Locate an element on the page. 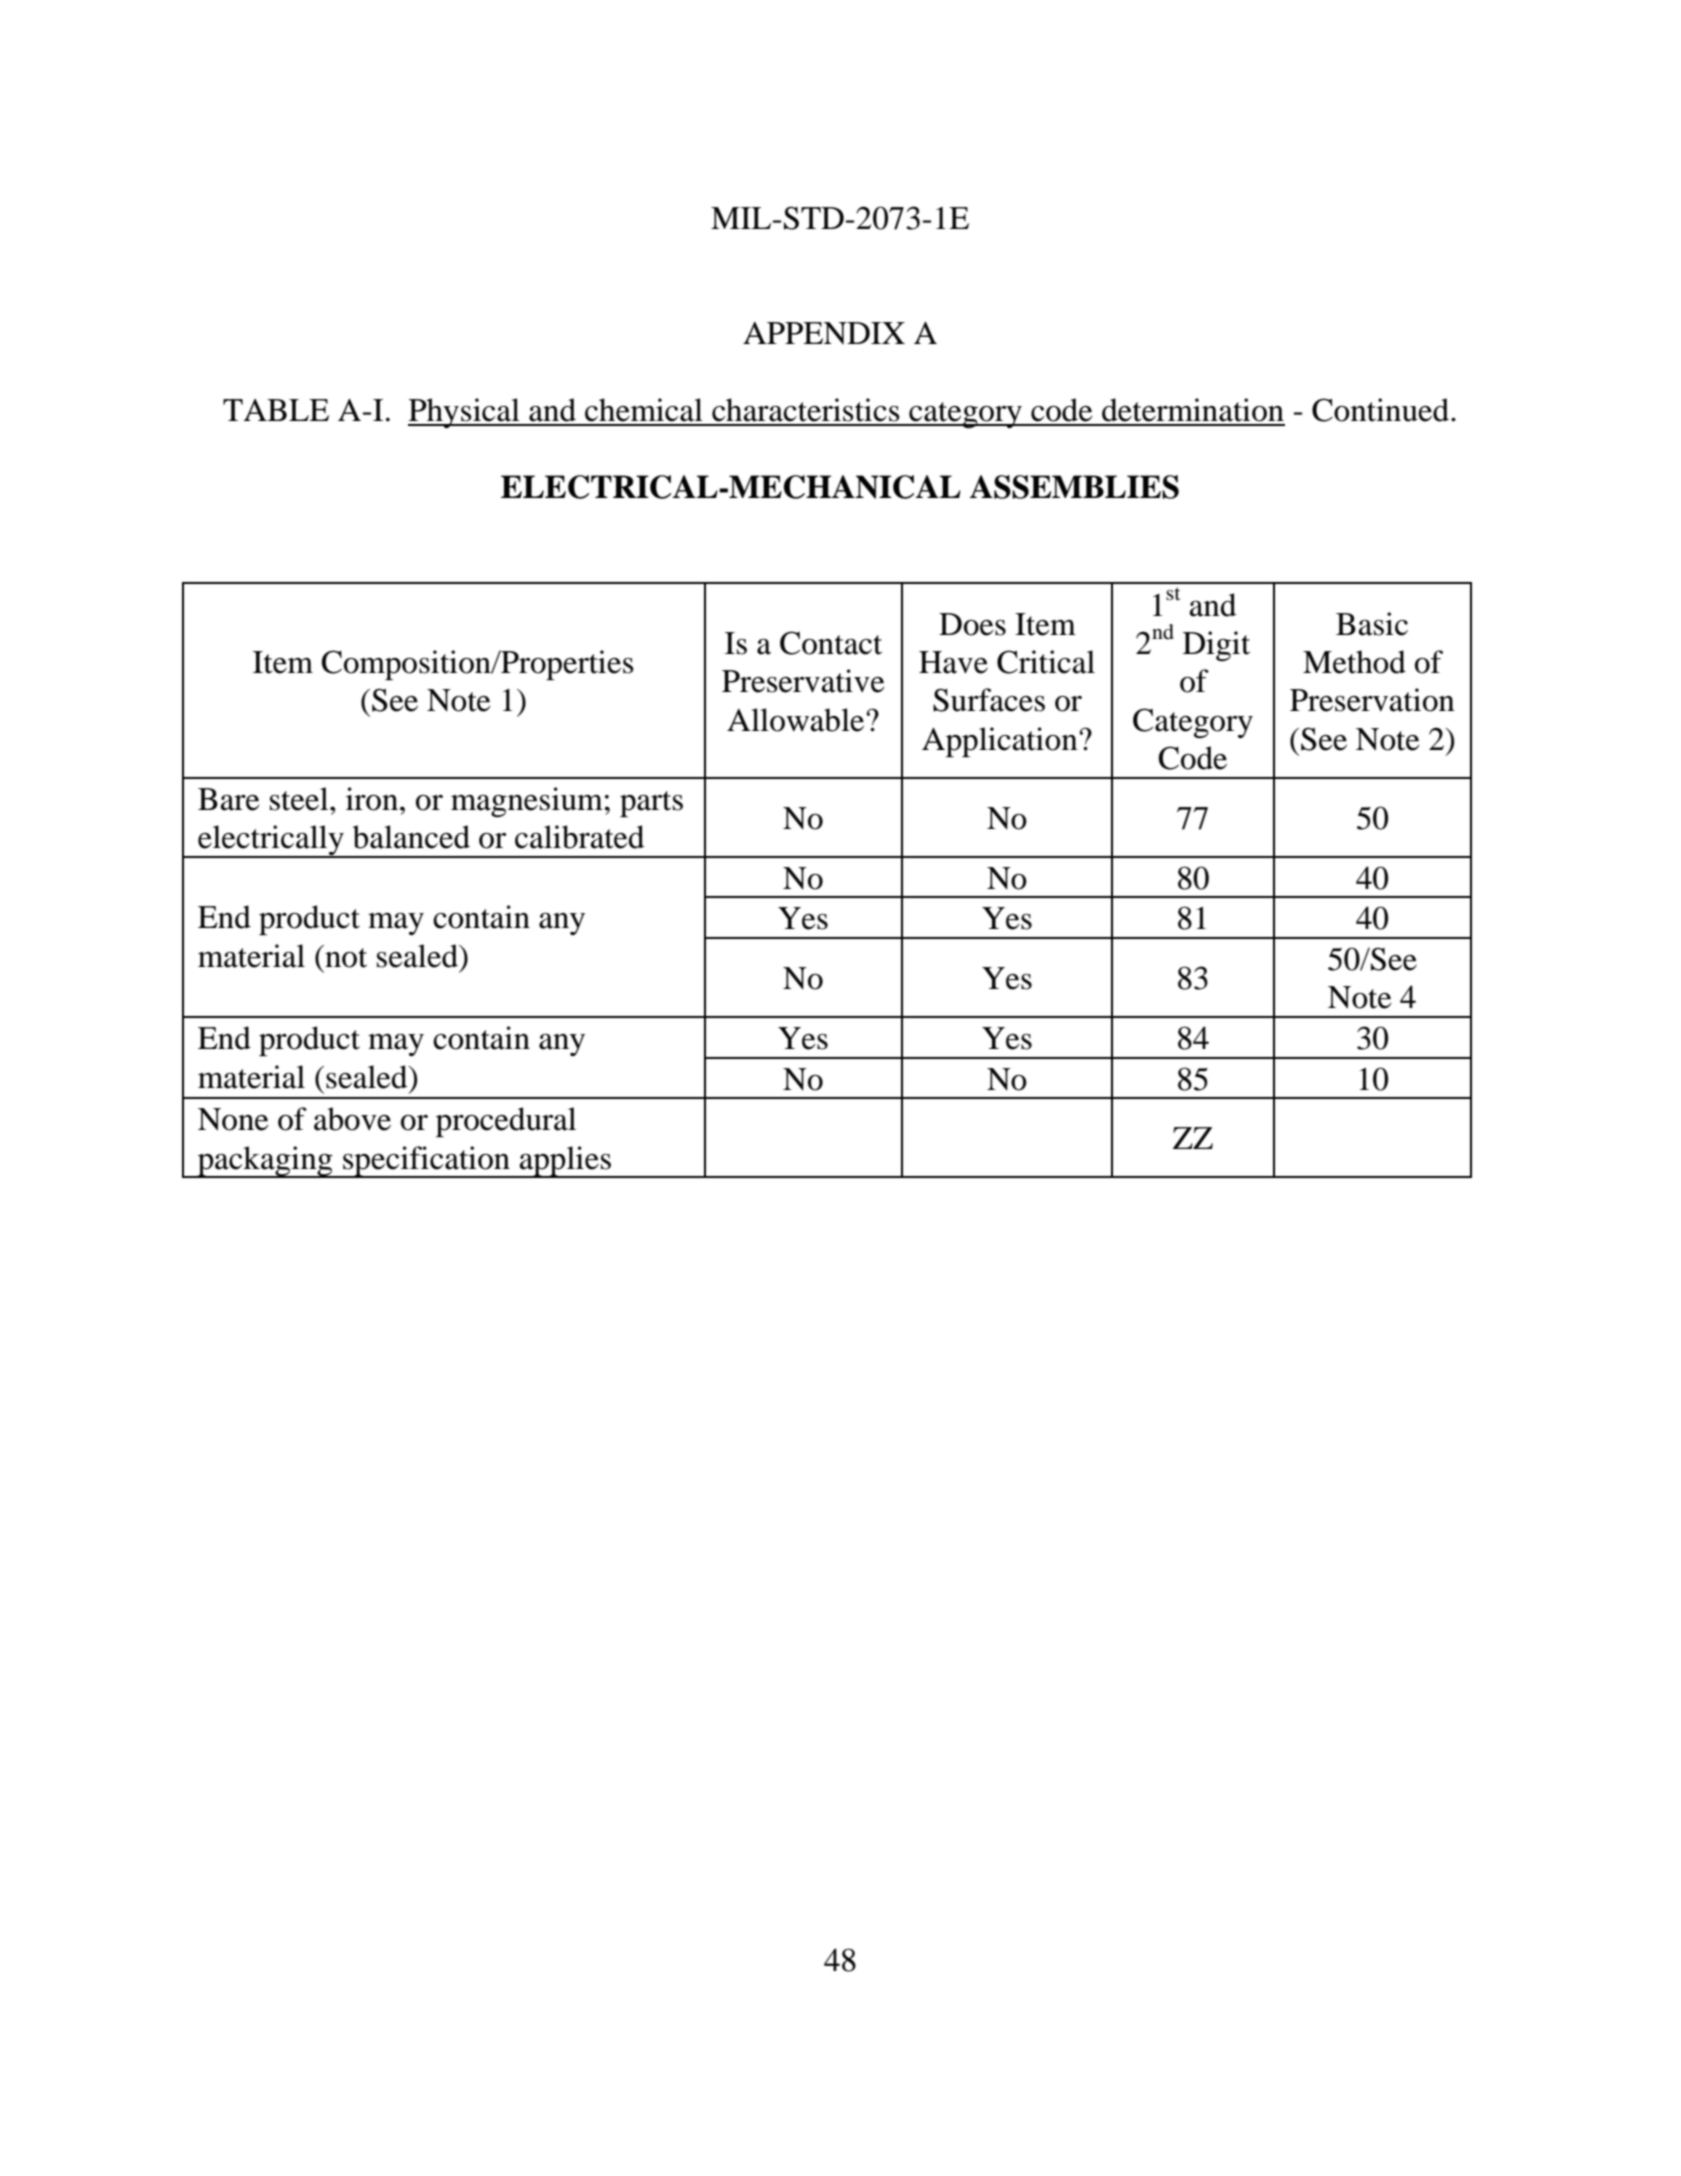 The image size is (1681, 2176). Application is located at coordinates (1000, 742).
